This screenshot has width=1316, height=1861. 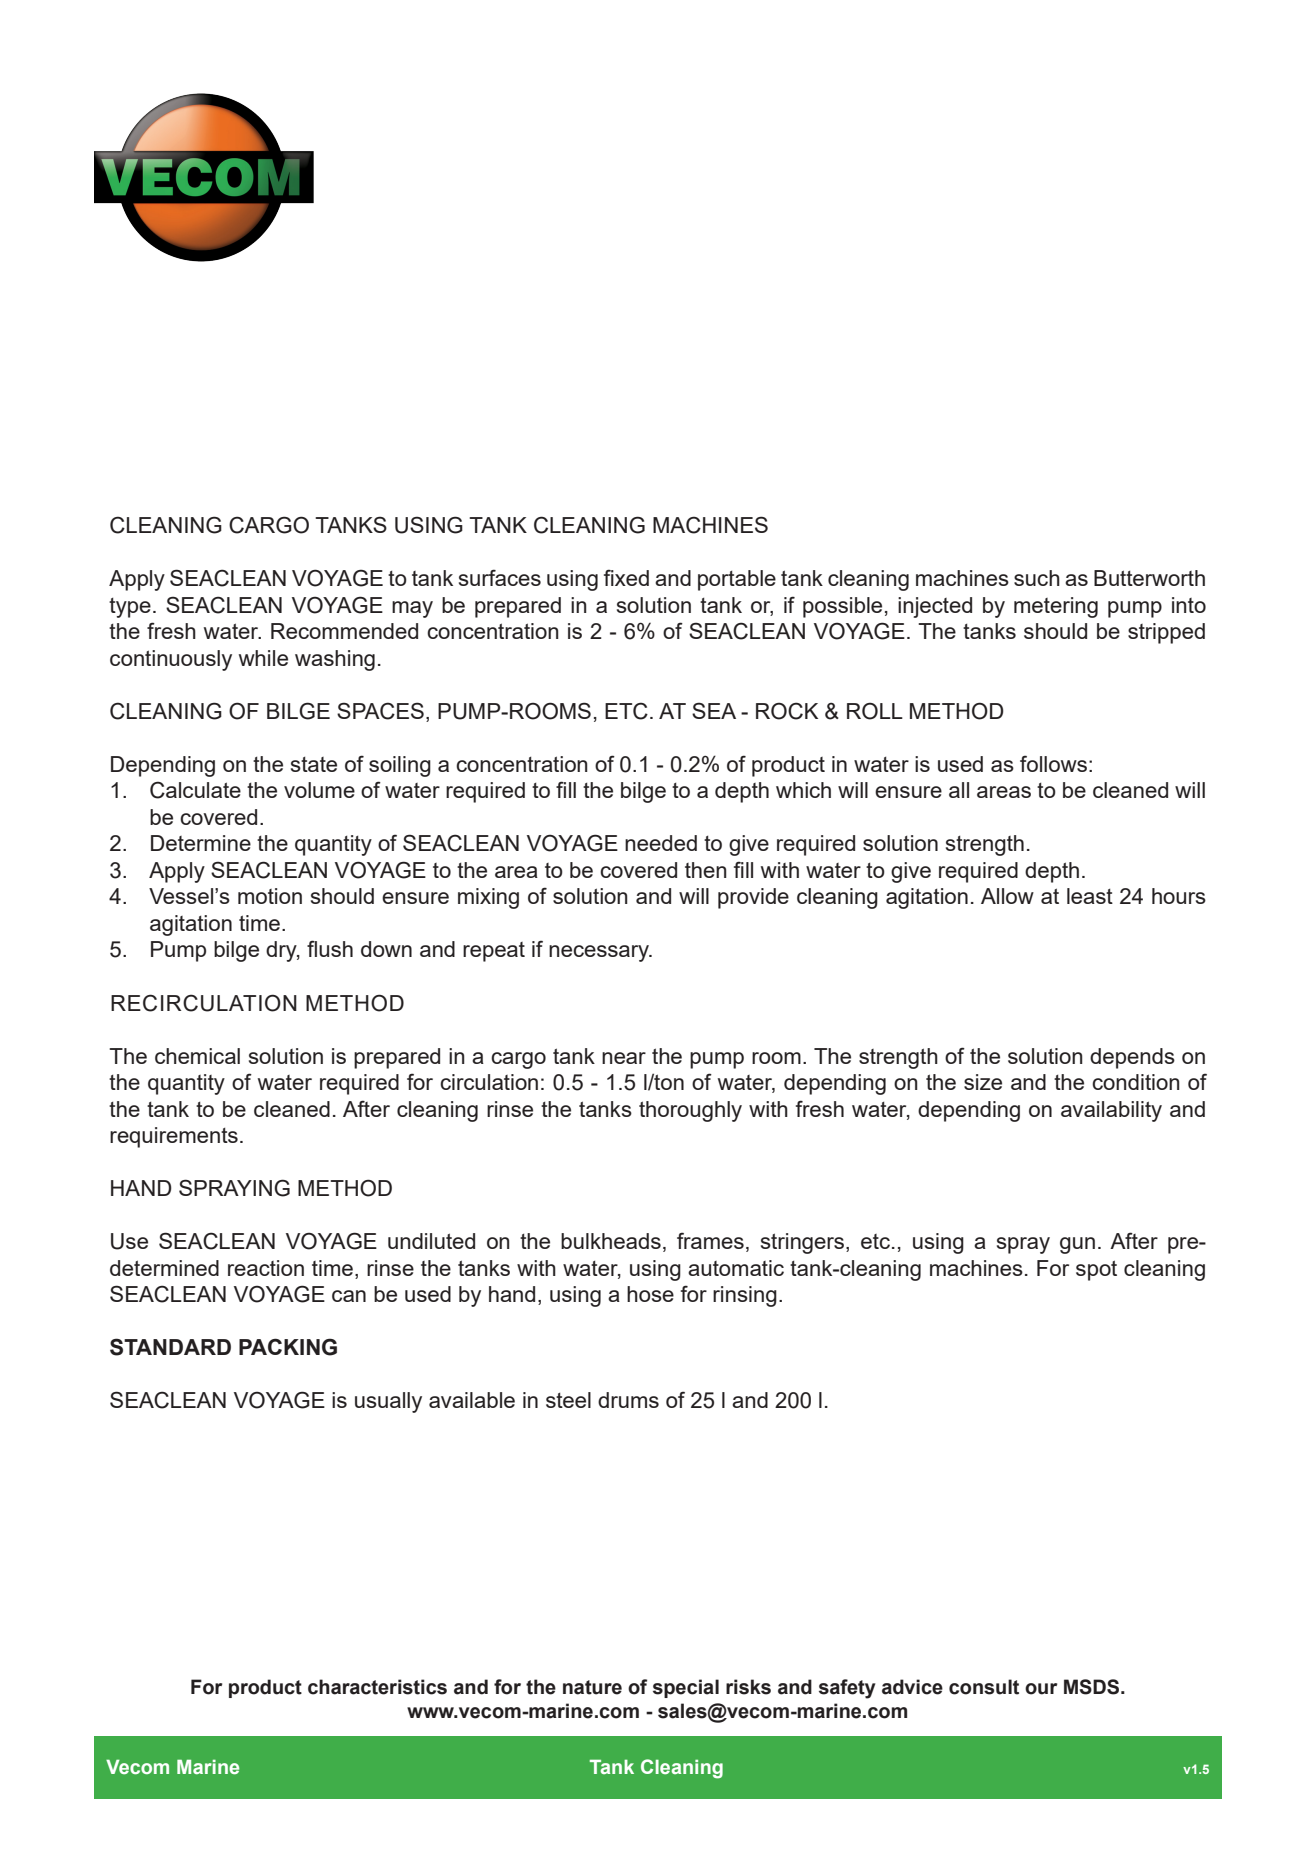 I want to click on fixed, so click(x=626, y=577).
